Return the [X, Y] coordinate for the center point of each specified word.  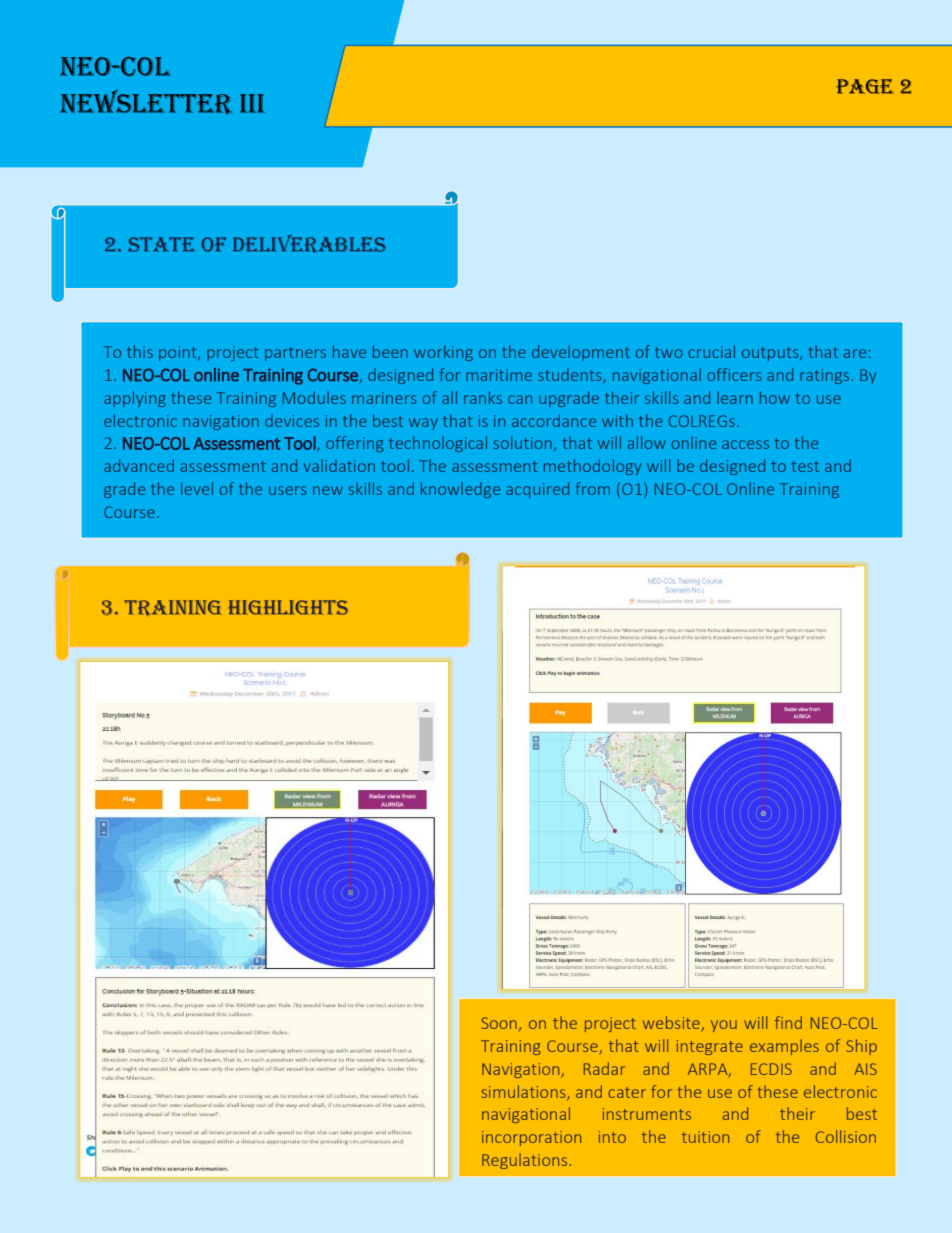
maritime [499, 375]
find [788, 1022]
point [179, 353]
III [252, 103]
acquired [537, 490]
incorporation [531, 1138]
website [671, 1022]
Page [865, 86]
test [805, 466]
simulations [525, 1092]
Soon [499, 1023]
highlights [288, 607]
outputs [771, 354]
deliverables [309, 244]
